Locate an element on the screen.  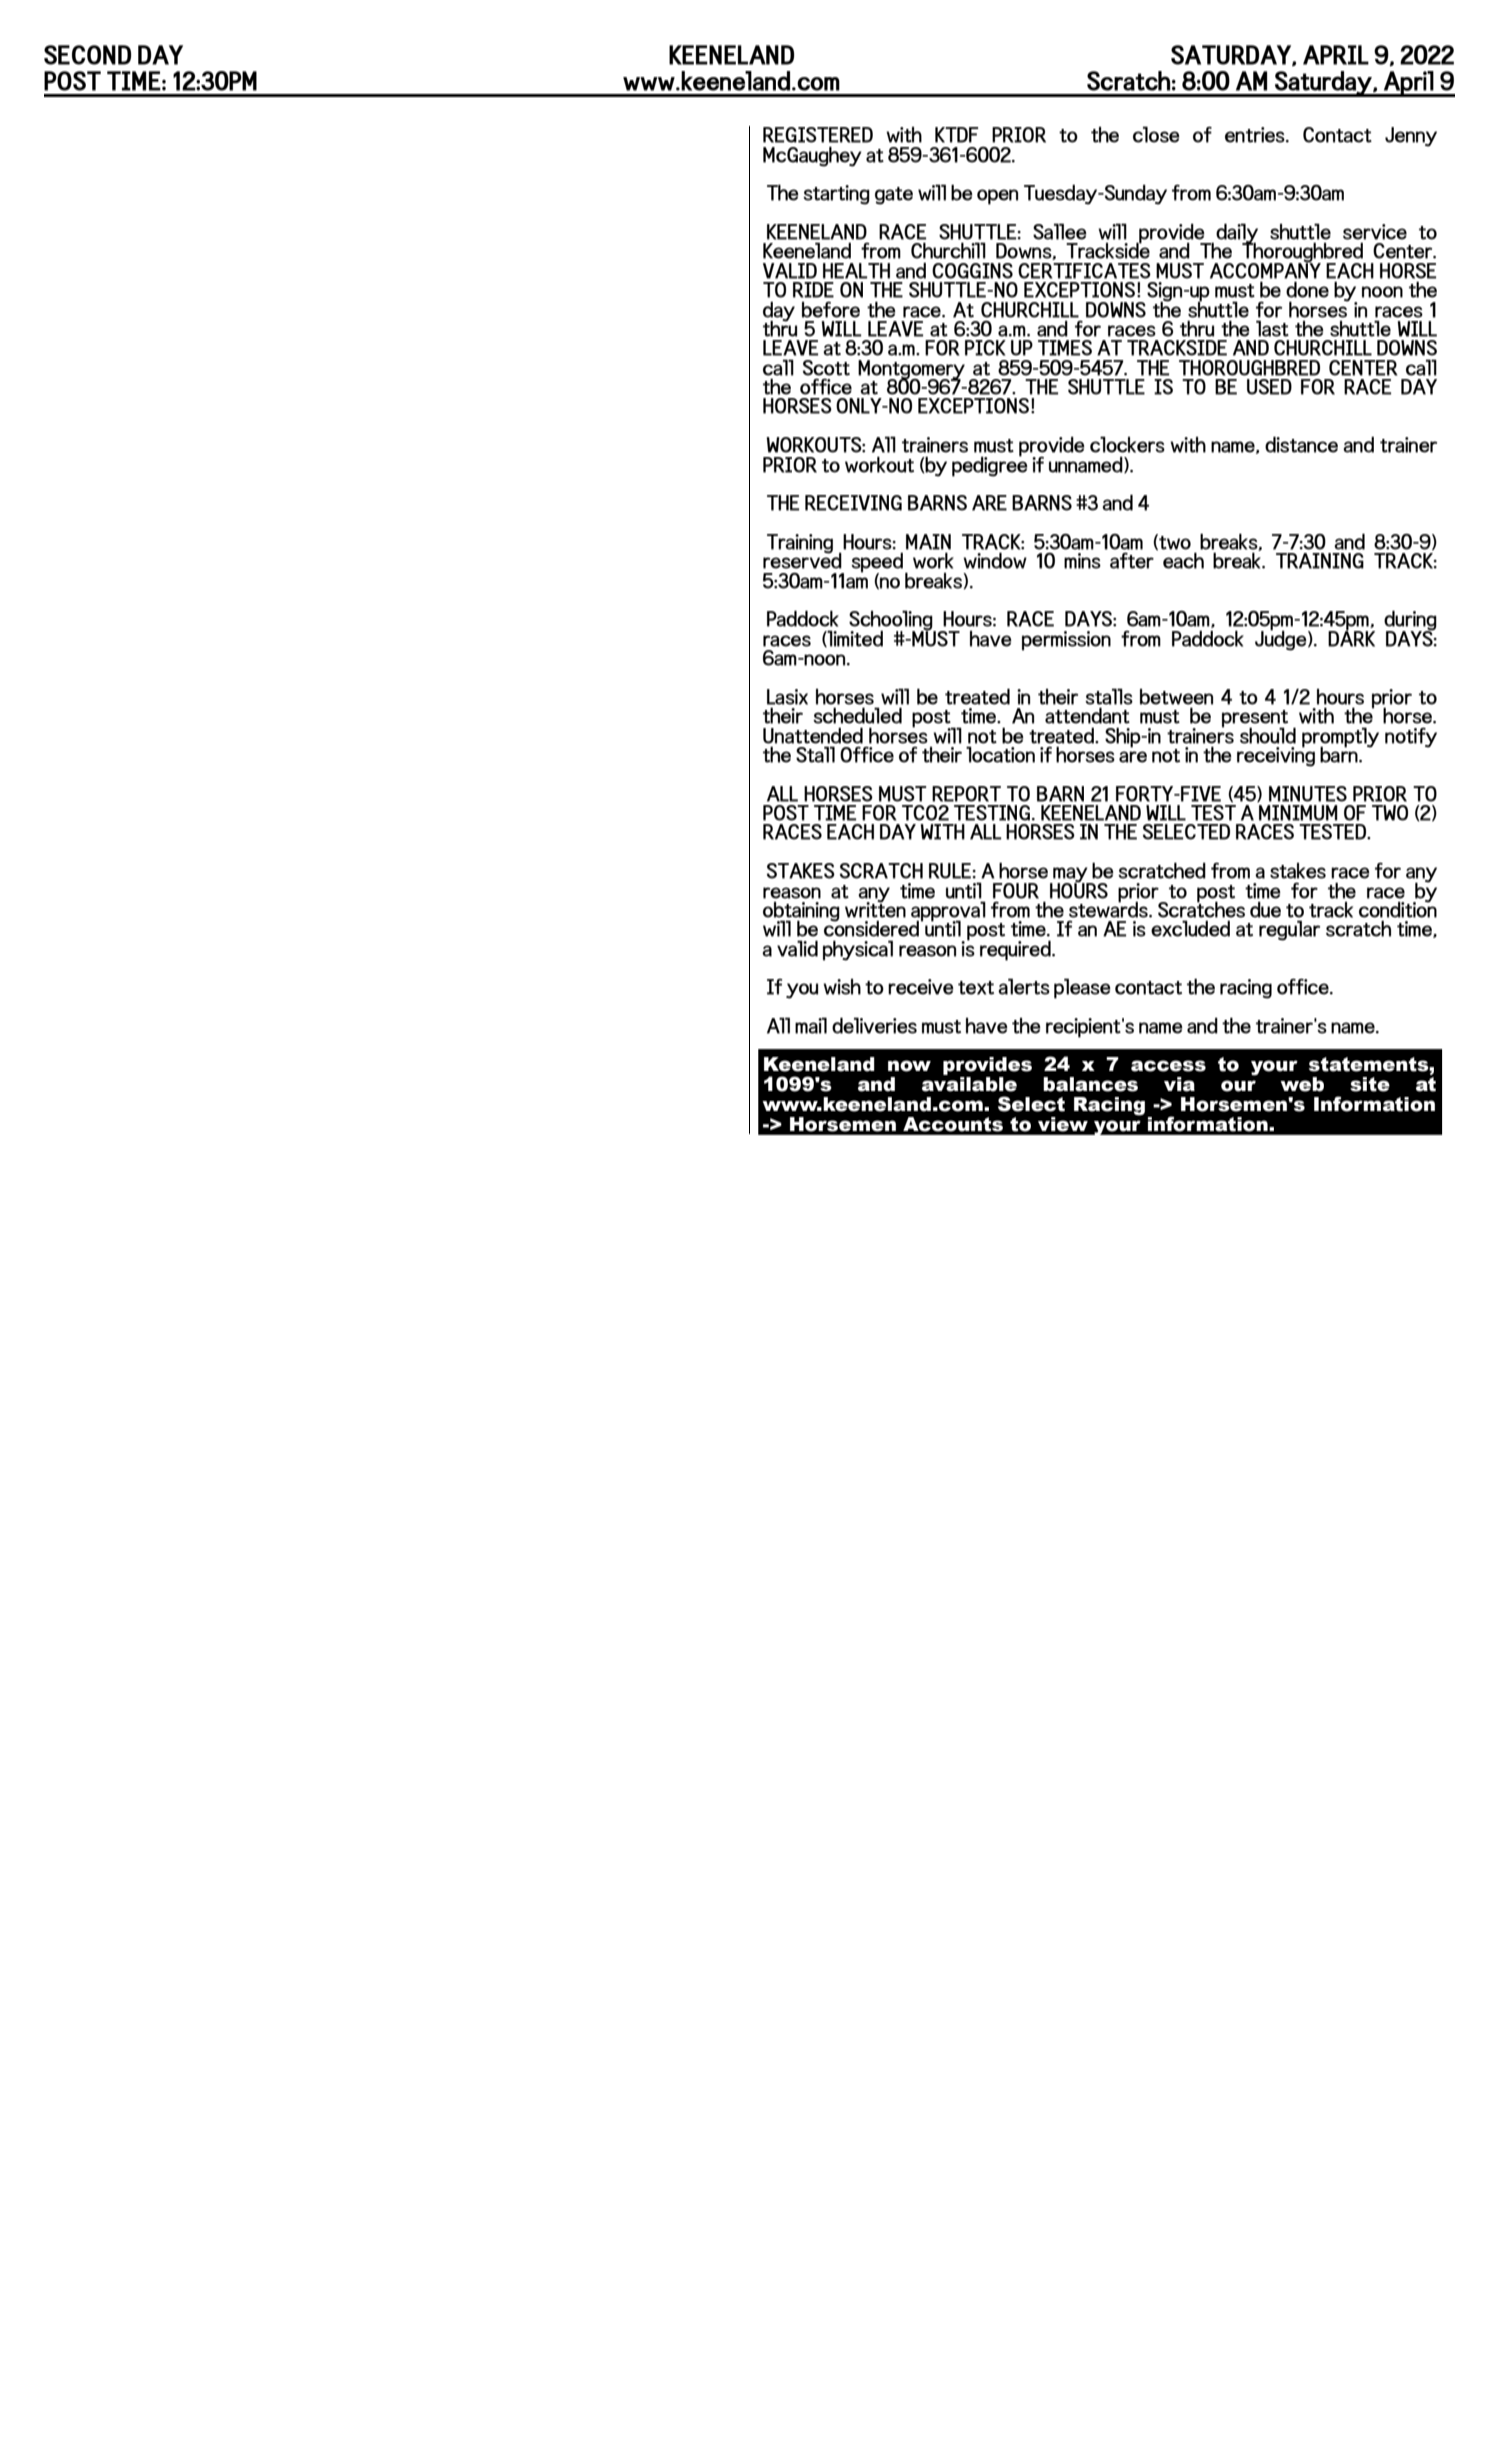
entries is located at coordinates (1256, 135).
